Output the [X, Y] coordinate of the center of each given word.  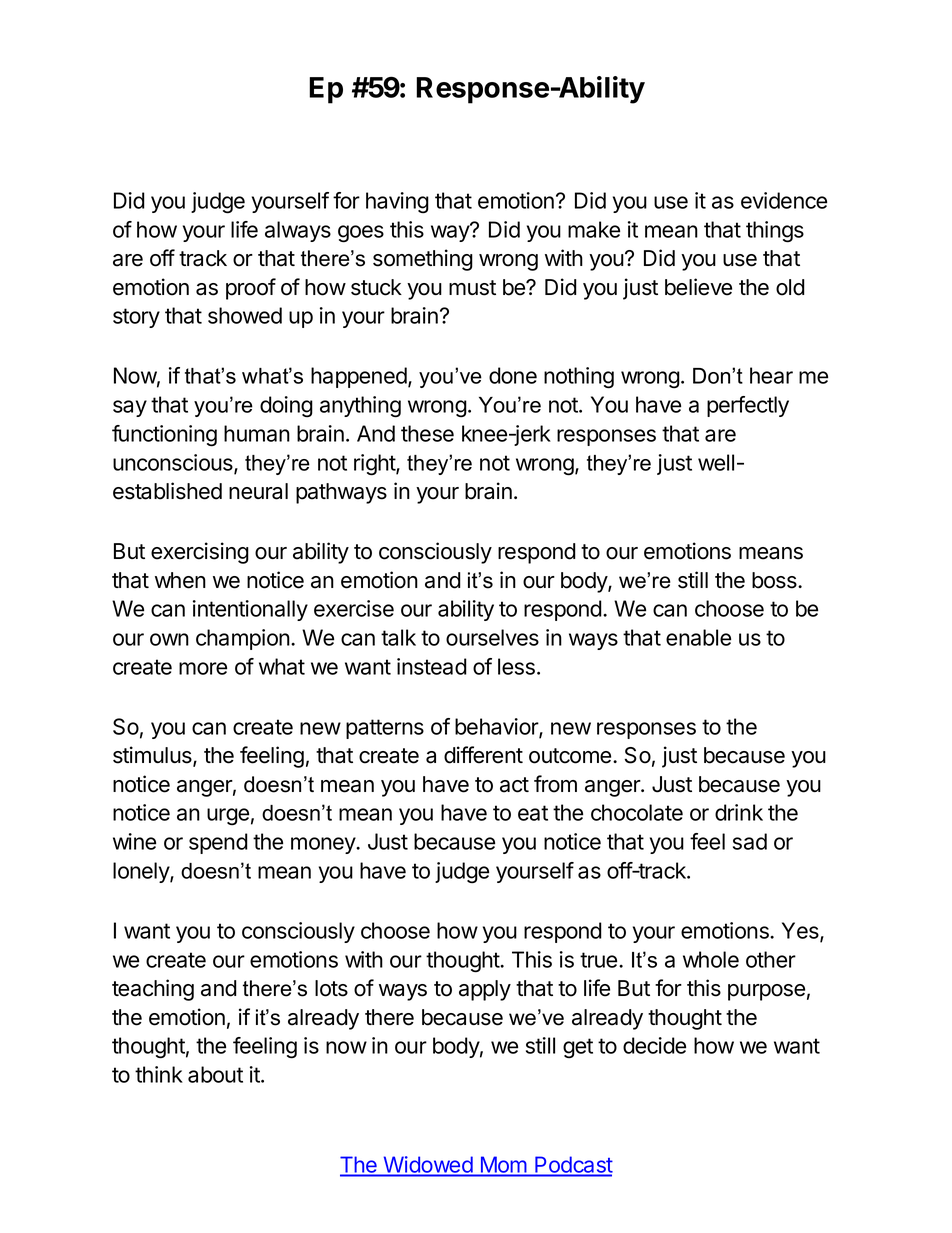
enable [698, 637]
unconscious [174, 463]
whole [711, 959]
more [203, 668]
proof [251, 289]
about [215, 1074]
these [427, 433]
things [775, 232]
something [423, 260]
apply [485, 990]
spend [218, 843]
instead [432, 666]
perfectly [748, 406]
